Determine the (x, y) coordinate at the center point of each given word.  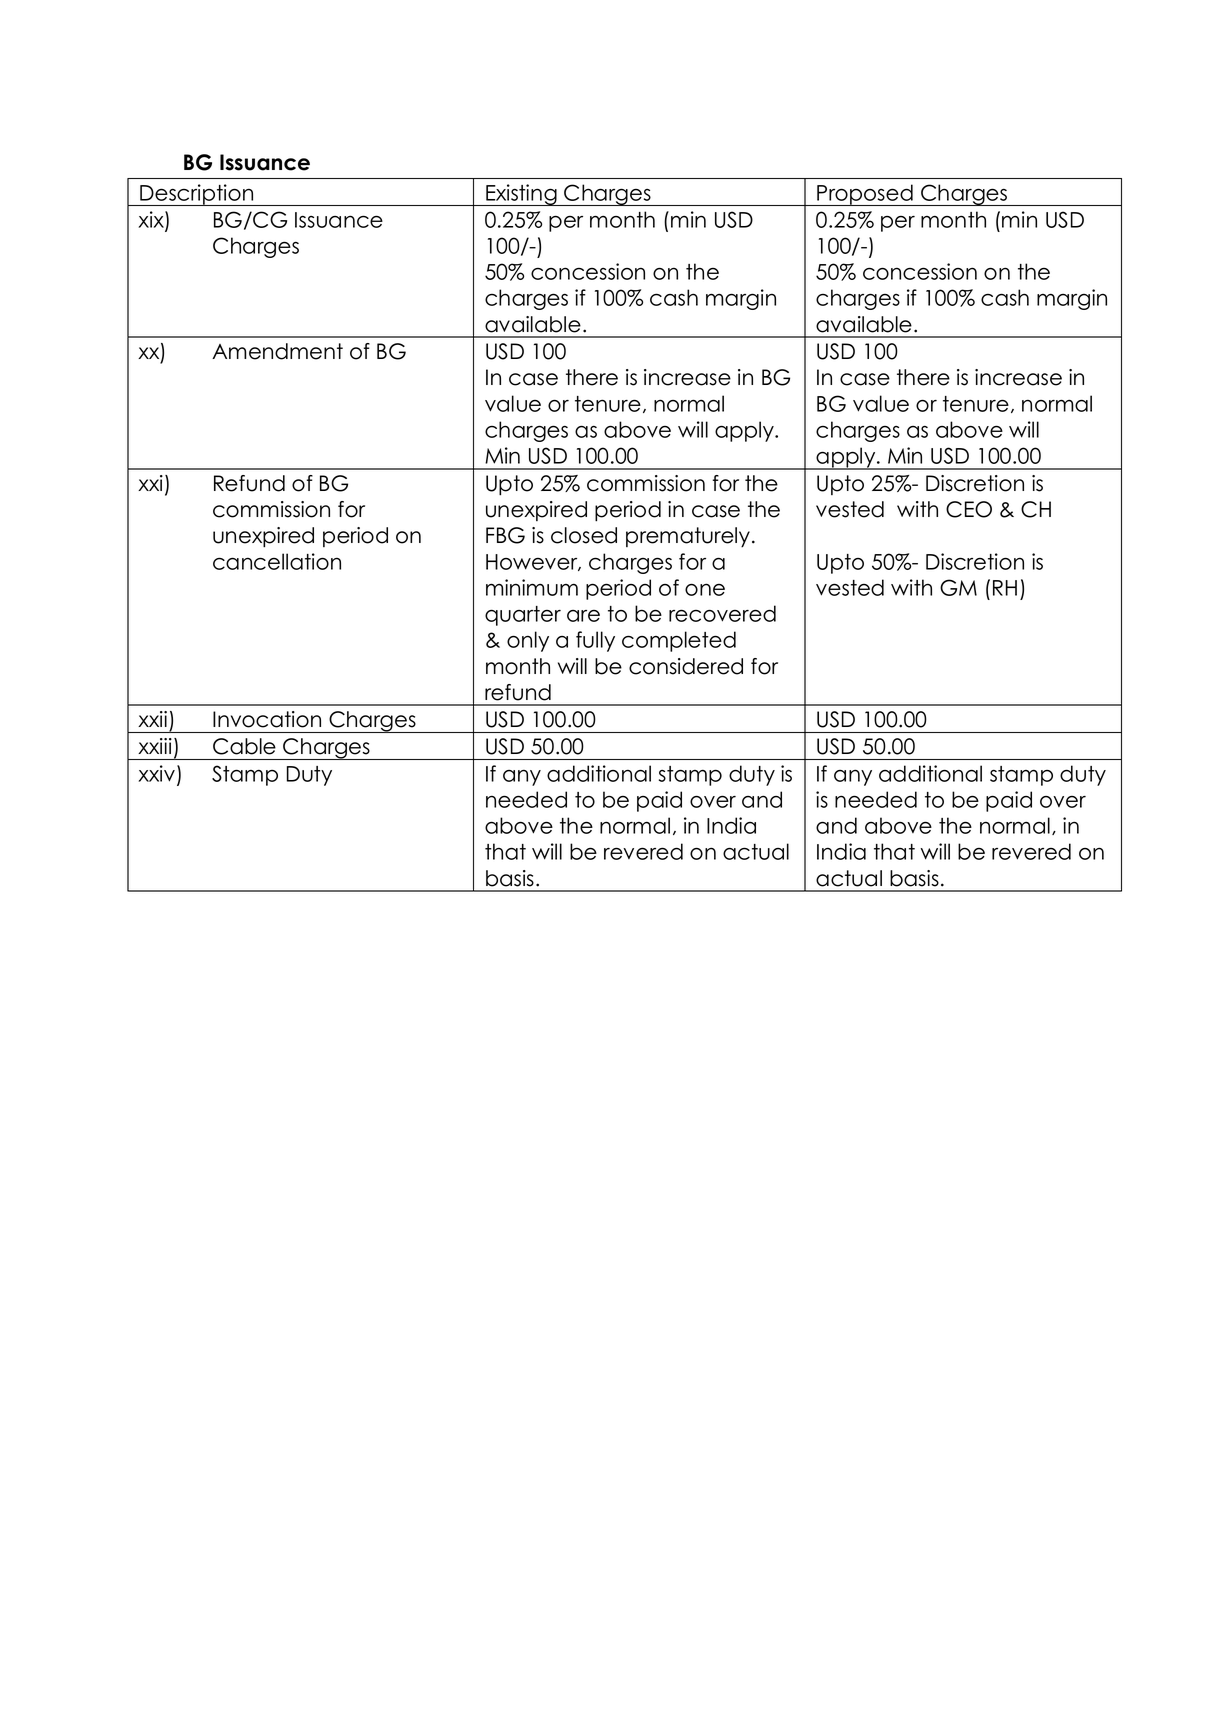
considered (686, 666)
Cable (244, 746)
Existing (521, 195)
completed (679, 641)
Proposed (865, 195)
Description (197, 195)
